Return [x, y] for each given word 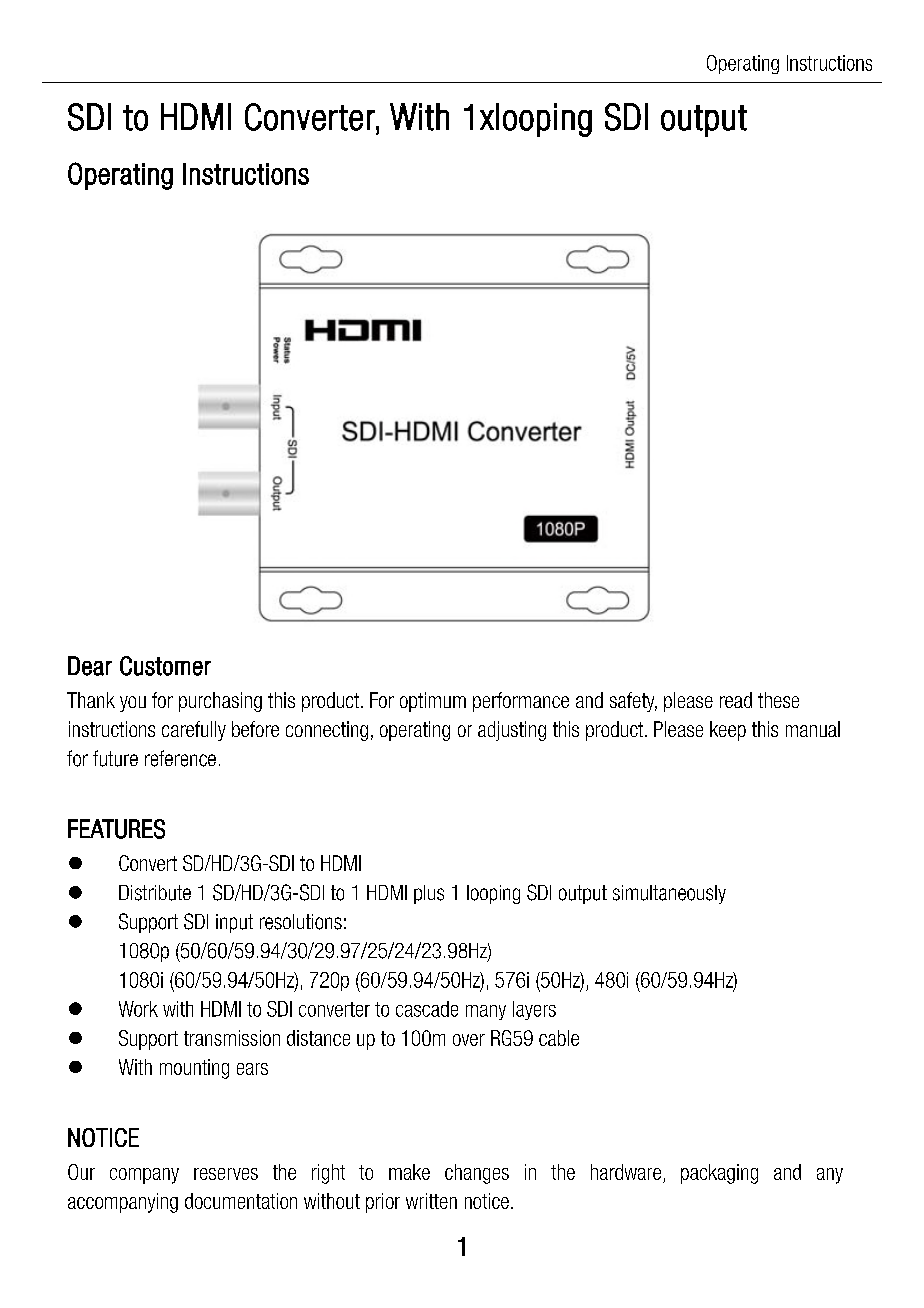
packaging [719, 1174]
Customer [165, 666]
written [431, 1201]
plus [429, 894]
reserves [226, 1174]
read [736, 700]
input [234, 923]
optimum [433, 702]
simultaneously [669, 894]
